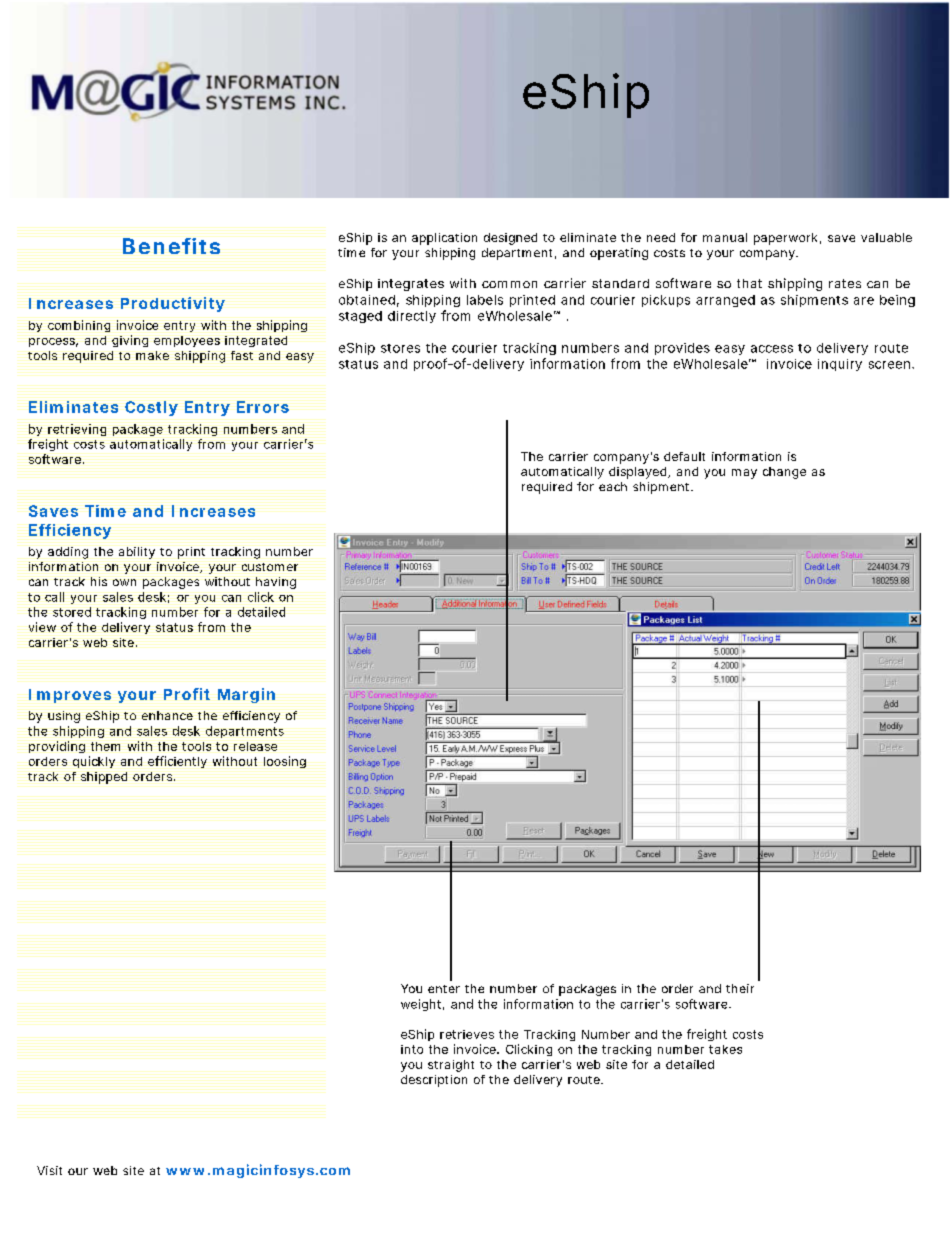  I want to click on having, so click(276, 583).
